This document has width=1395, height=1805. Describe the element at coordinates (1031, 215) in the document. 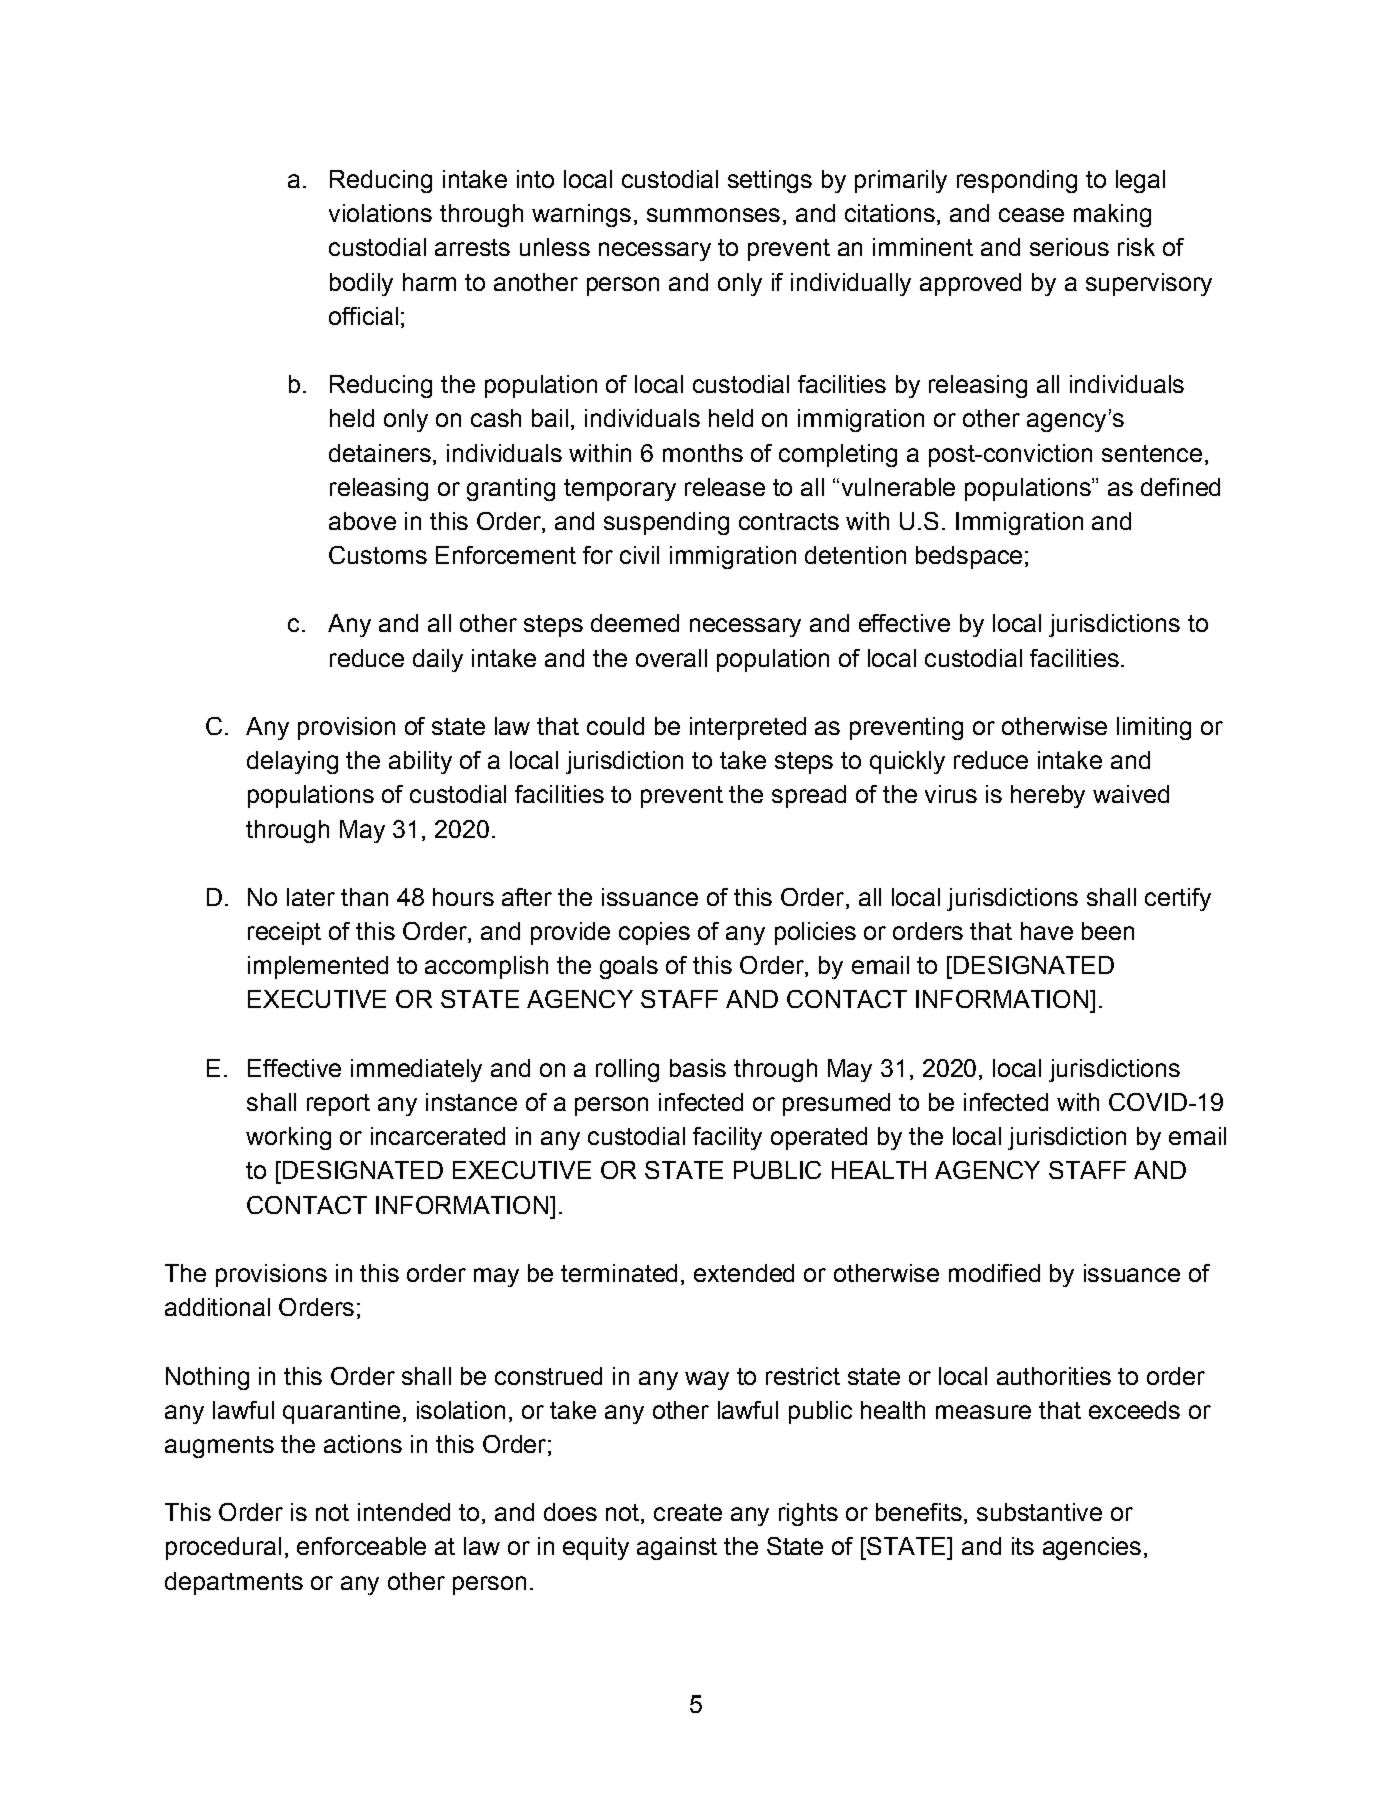

I see `cease` at that location.
